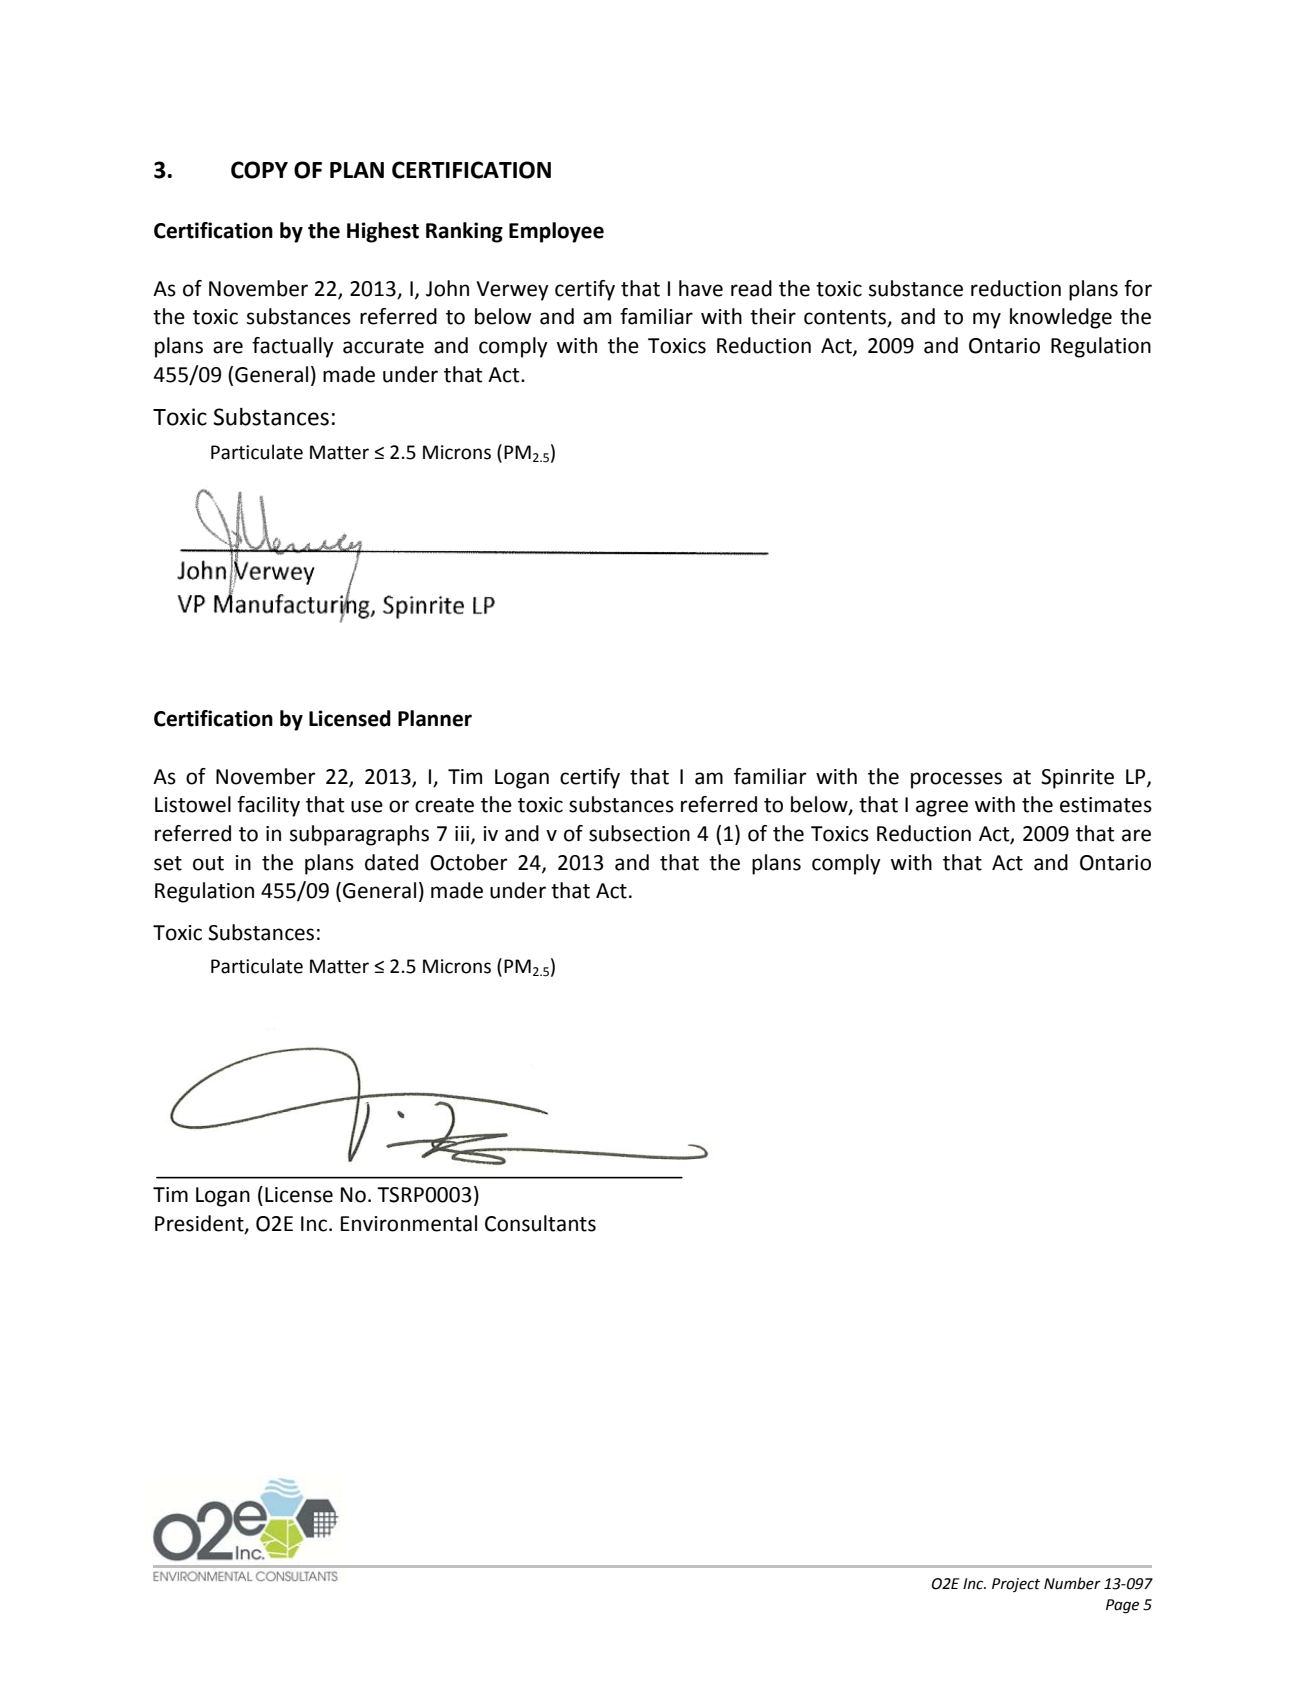  What do you see at coordinates (556, 232) in the screenshot?
I see `Employee` at bounding box center [556, 232].
